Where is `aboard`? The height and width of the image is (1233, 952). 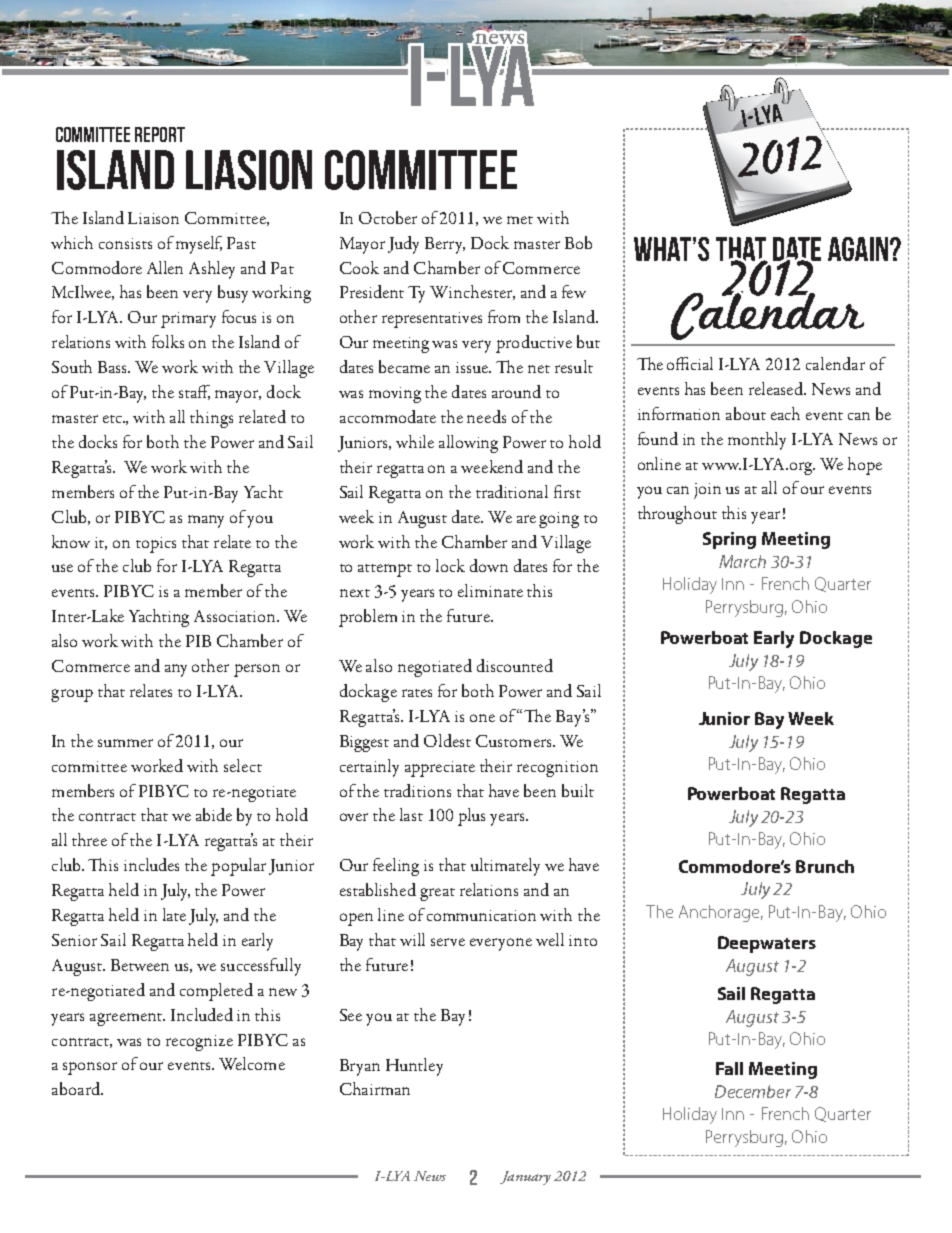 aboard is located at coordinates (77, 1088).
